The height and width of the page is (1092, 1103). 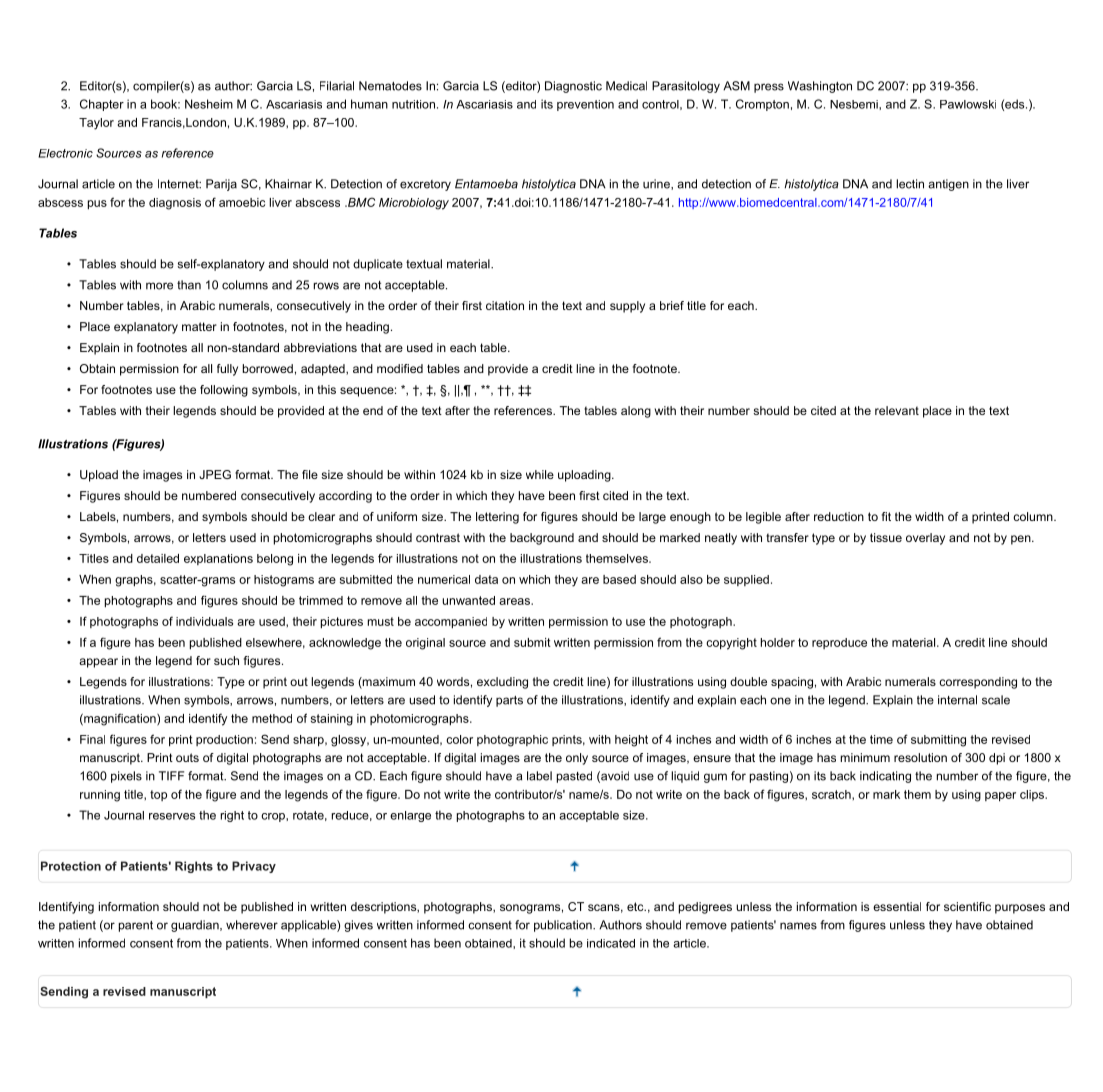 I want to click on Washington, so click(x=820, y=87).
